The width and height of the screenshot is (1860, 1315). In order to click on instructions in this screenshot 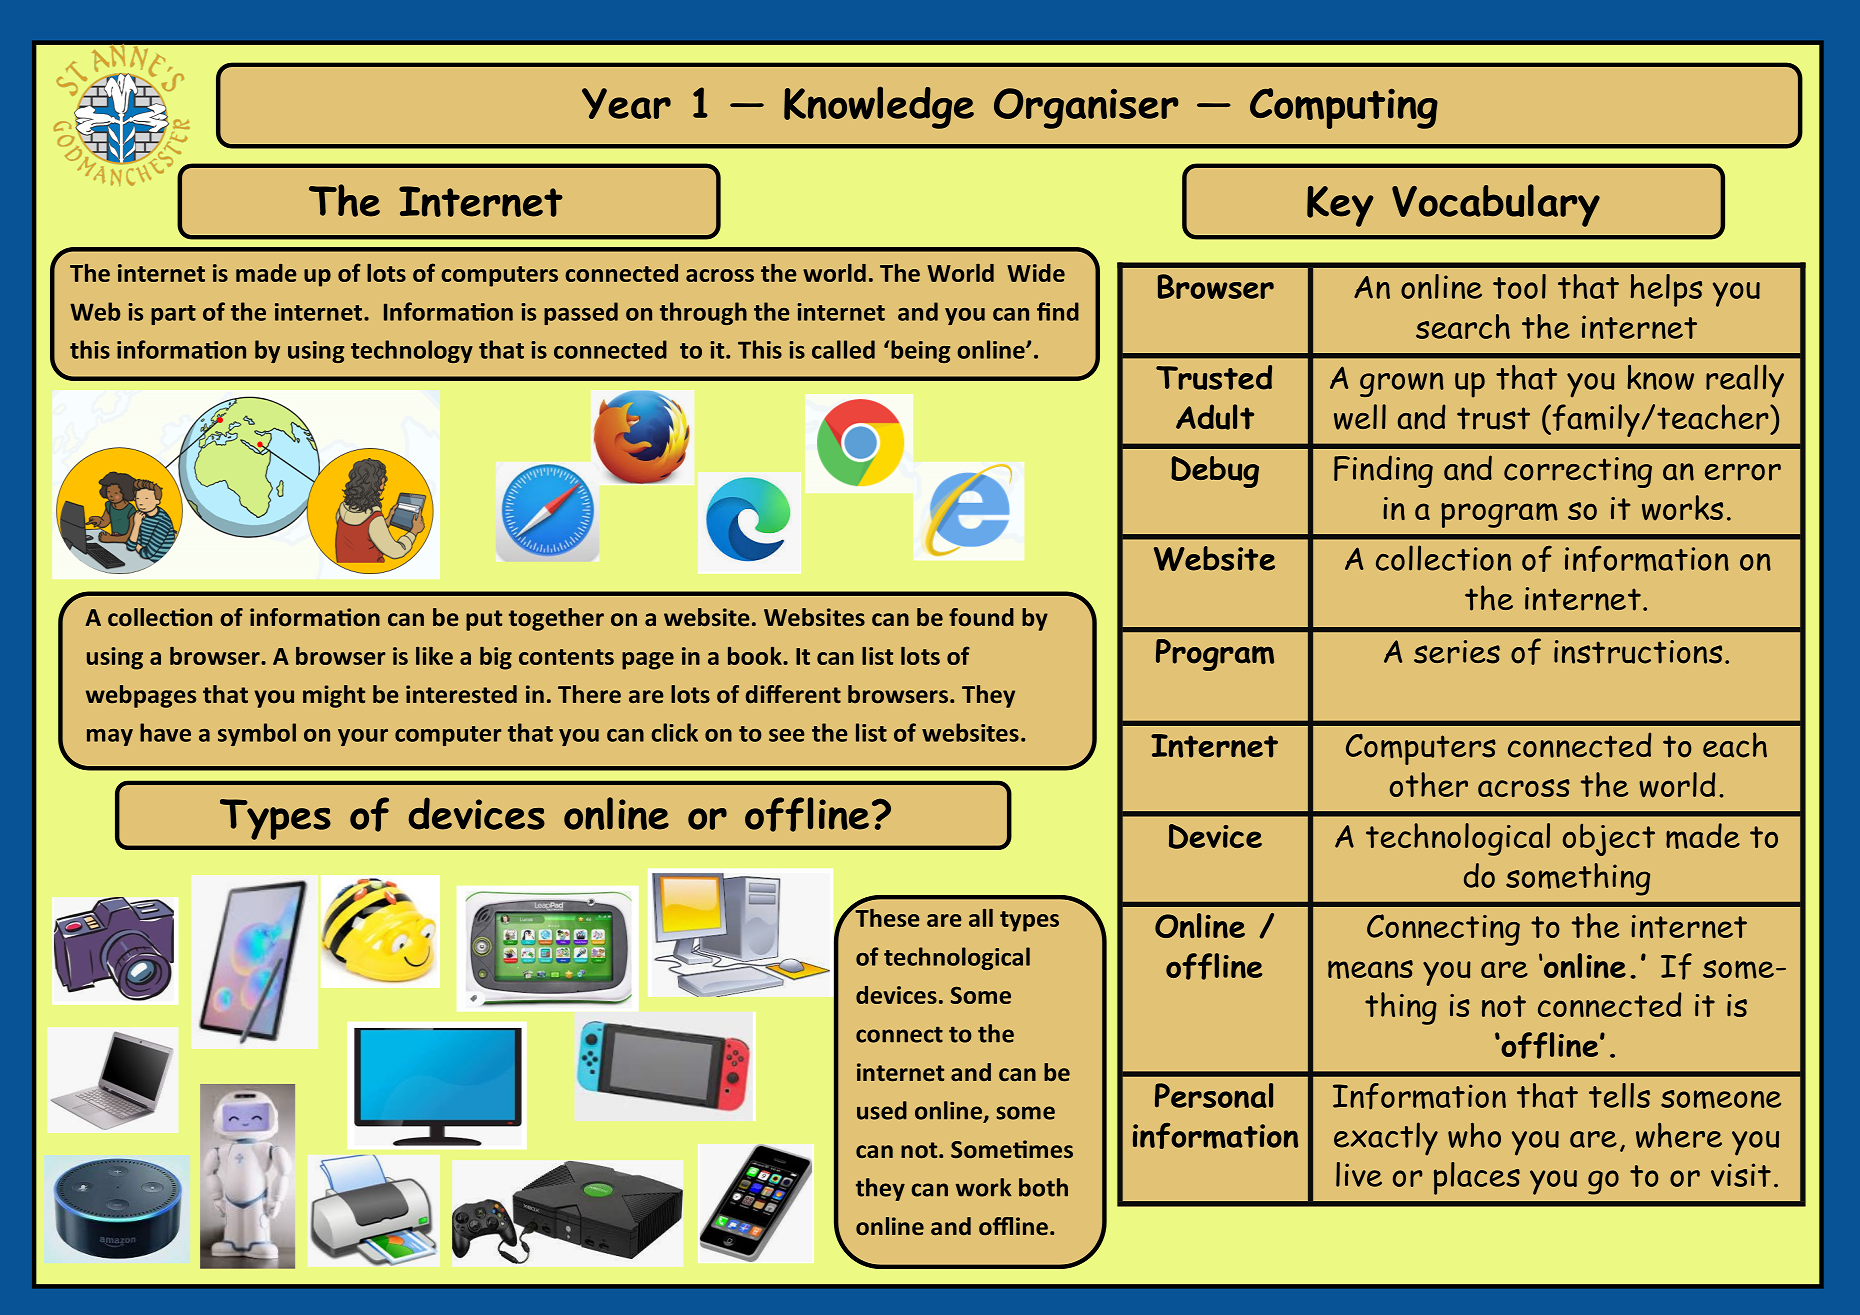, I will do `click(1638, 652)`.
